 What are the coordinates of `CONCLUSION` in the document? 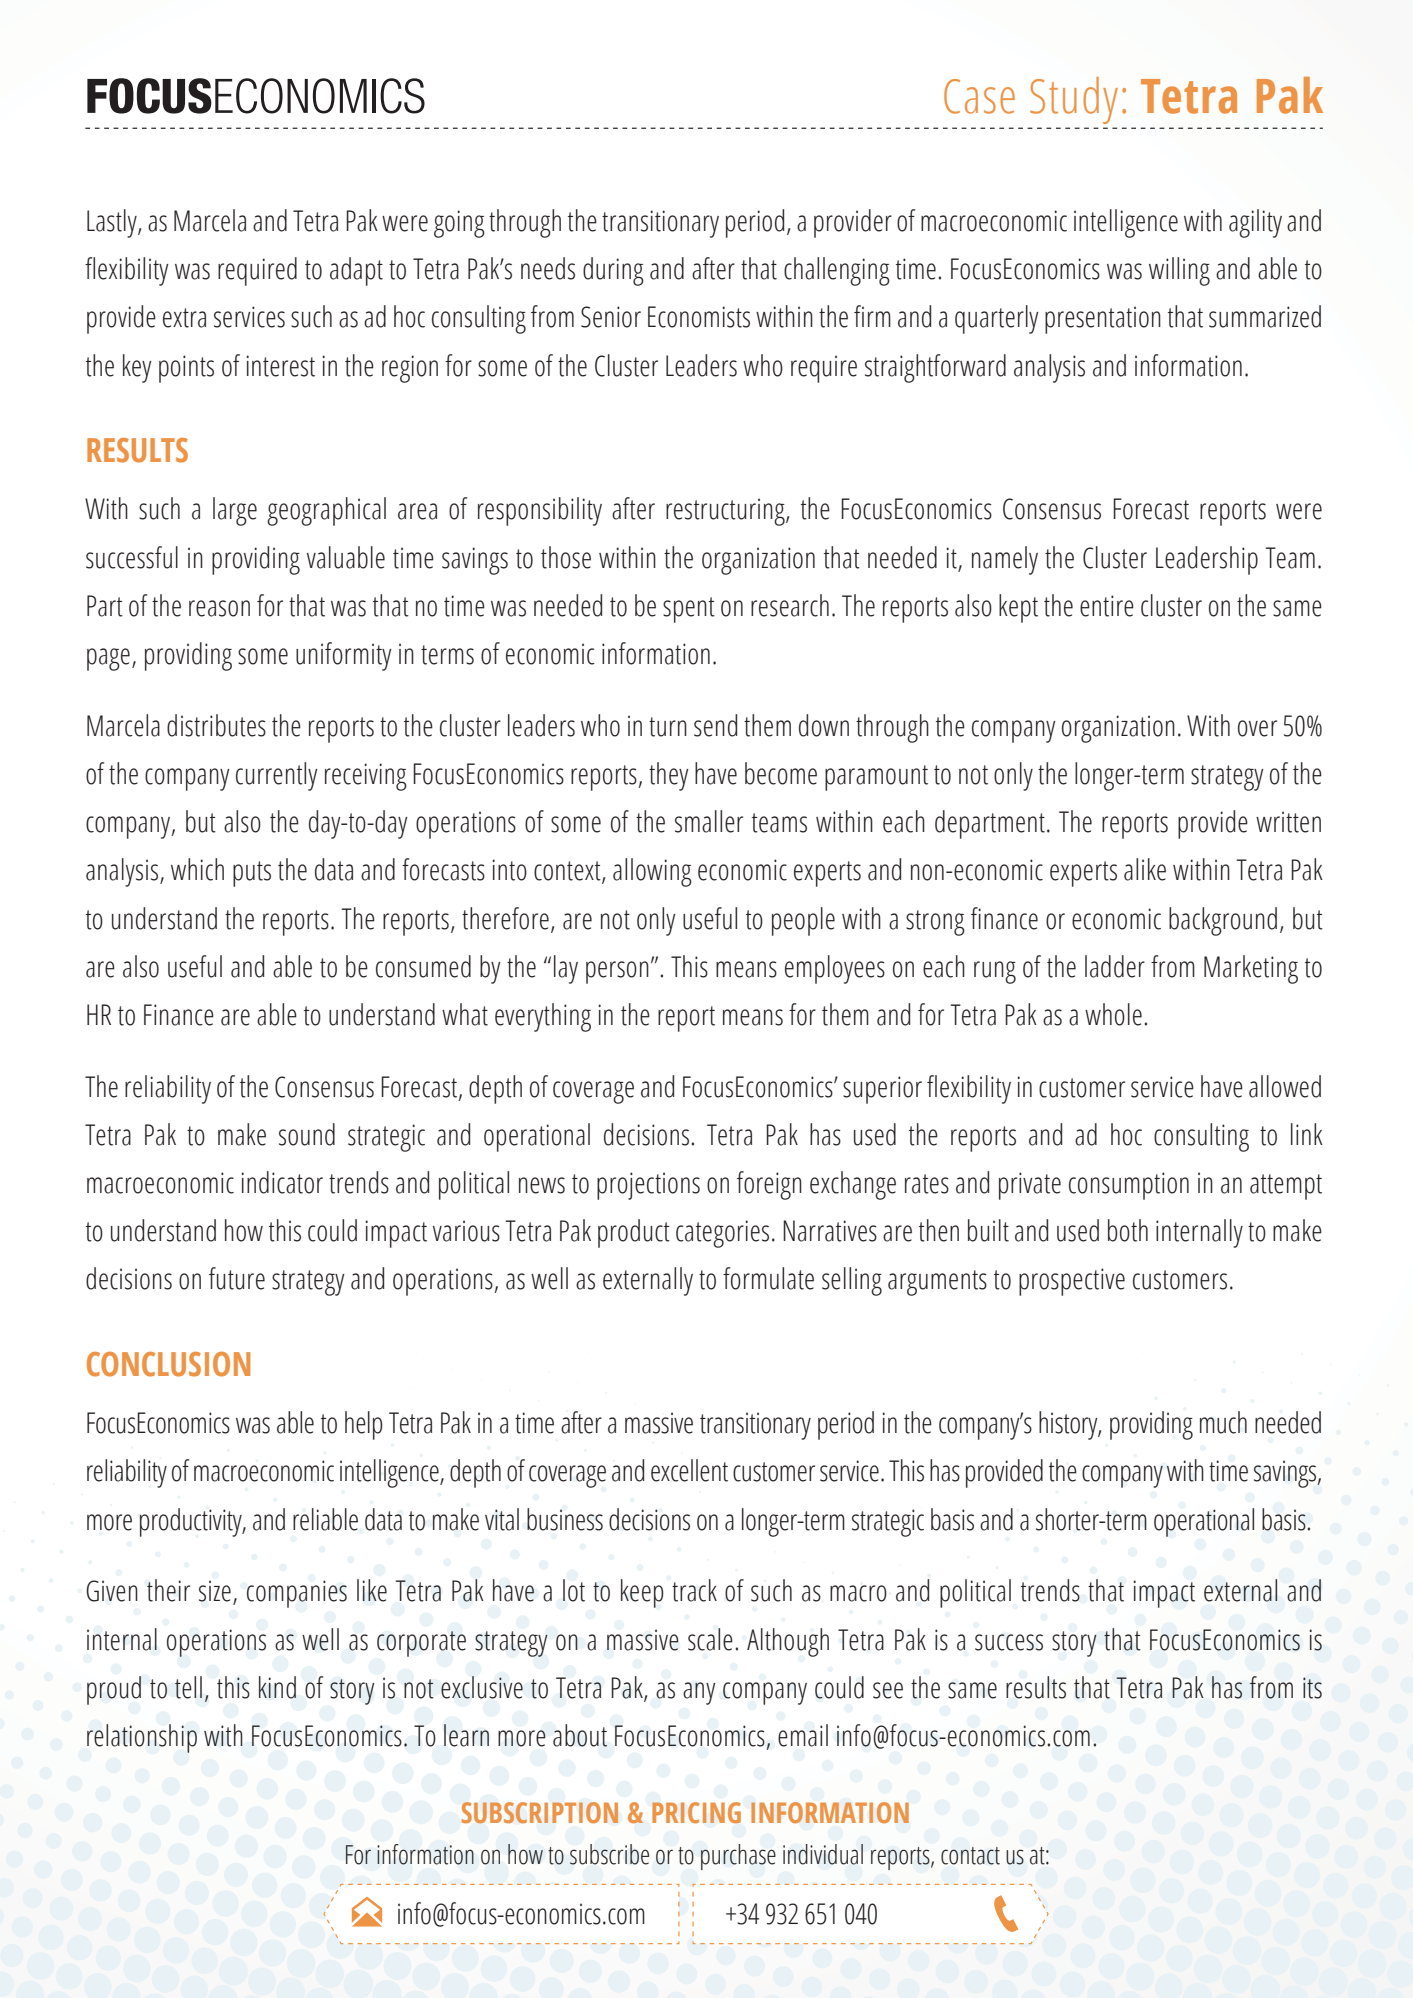 It's located at (168, 1364).
